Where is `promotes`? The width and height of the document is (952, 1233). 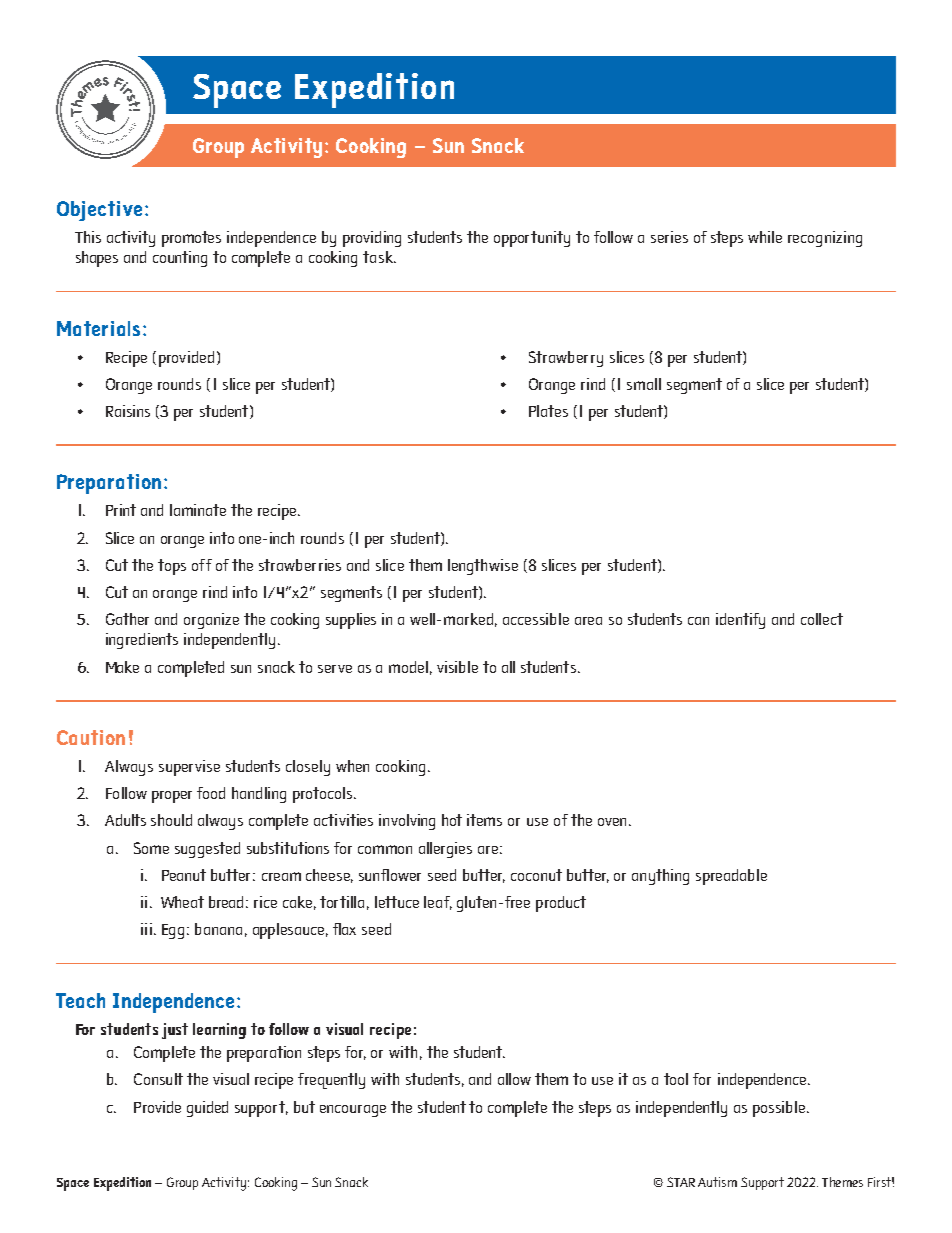 promotes is located at coordinates (191, 239).
